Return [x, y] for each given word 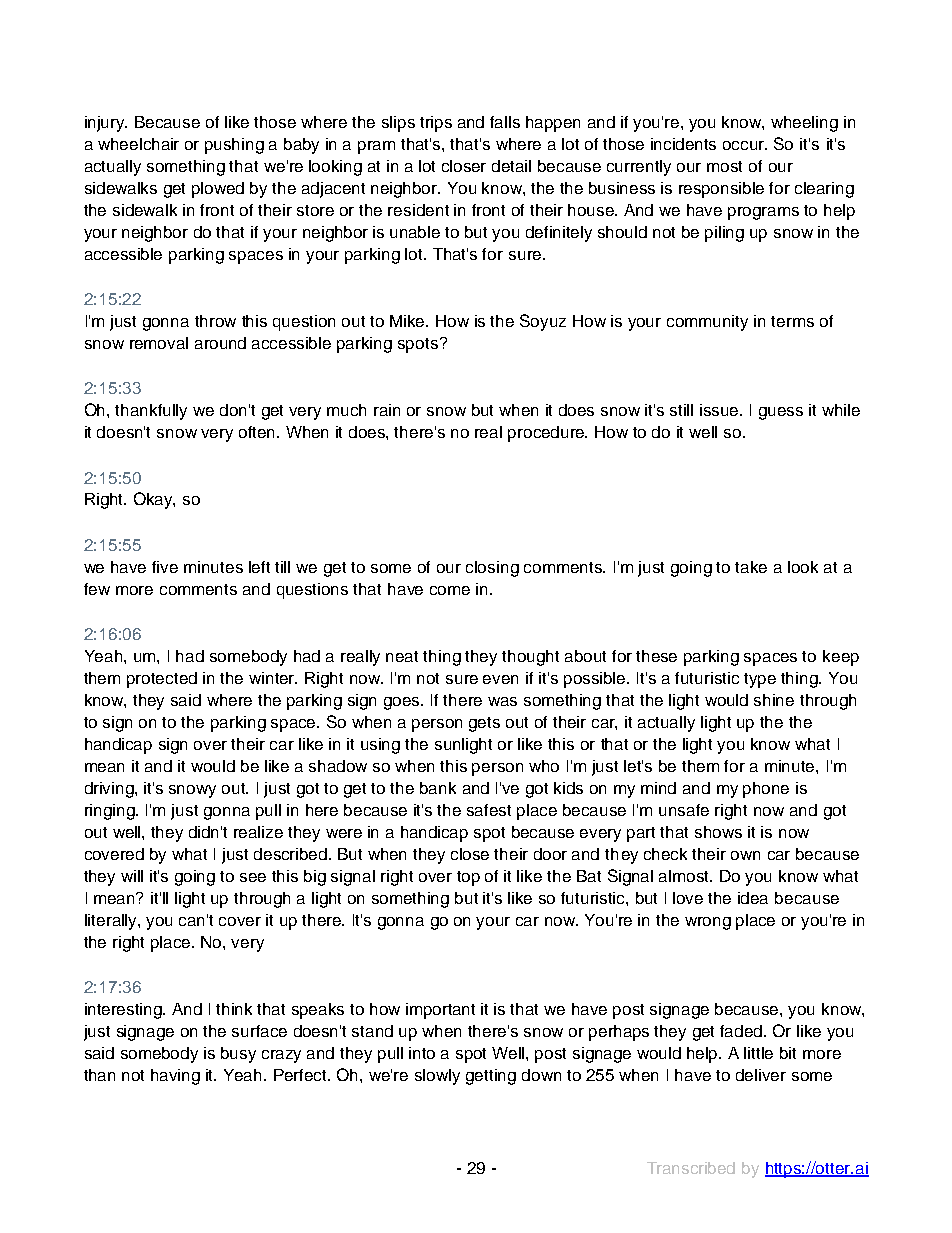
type [760, 680]
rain [387, 410]
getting [491, 1077]
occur [745, 145]
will [132, 876]
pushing [234, 146]
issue [720, 410]
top [468, 878]
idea [753, 898]
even [500, 679]
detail [511, 166]
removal [159, 343]
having [175, 1077]
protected [162, 680]
